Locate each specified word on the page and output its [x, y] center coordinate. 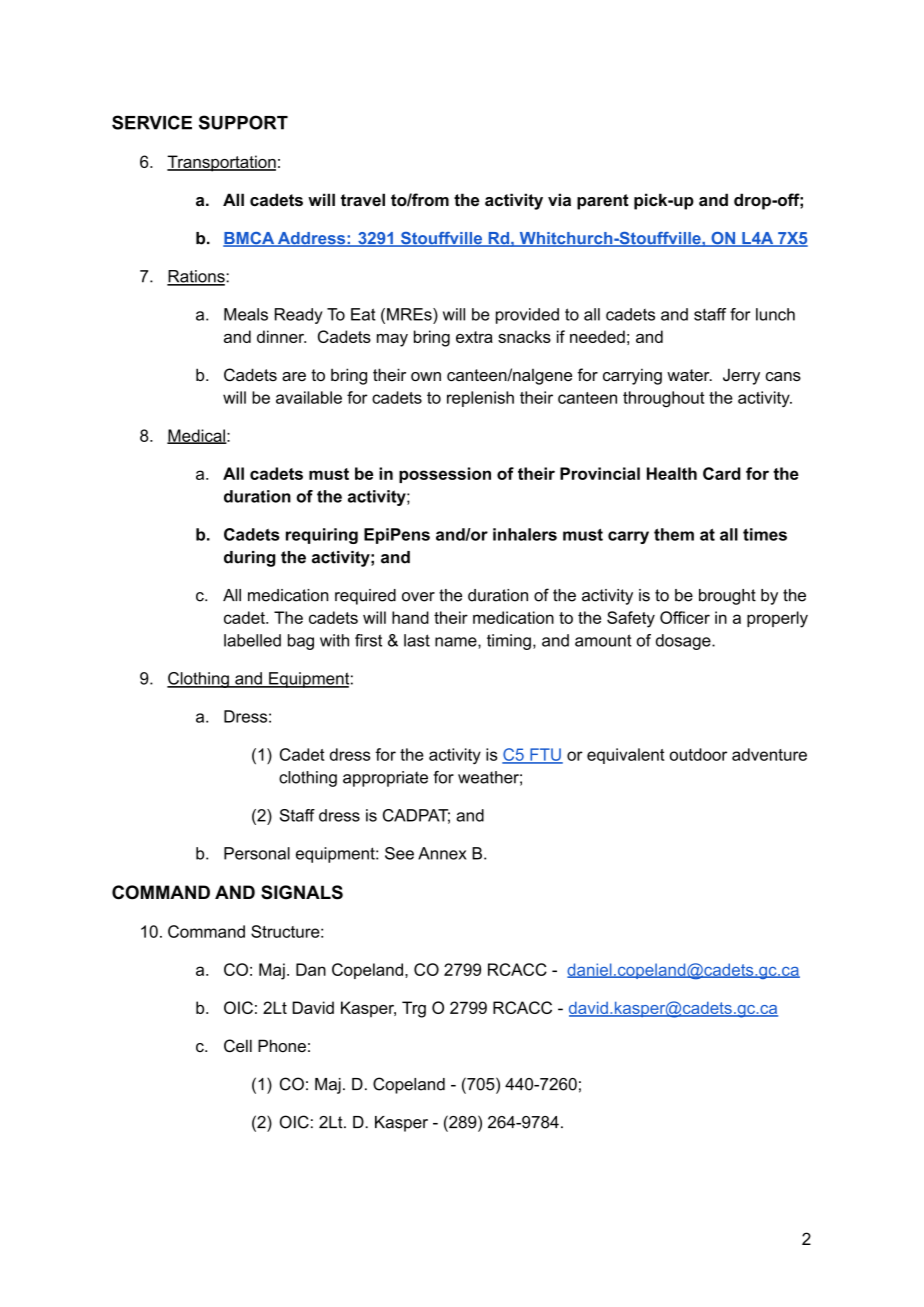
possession [445, 475]
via [559, 199]
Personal [257, 853]
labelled [252, 640]
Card [722, 473]
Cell [238, 1046]
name [457, 643]
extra [474, 337]
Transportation [221, 163]
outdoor [698, 754]
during [250, 559]
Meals [246, 314]
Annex [442, 853]
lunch [775, 314]
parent [603, 202]
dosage [684, 642]
